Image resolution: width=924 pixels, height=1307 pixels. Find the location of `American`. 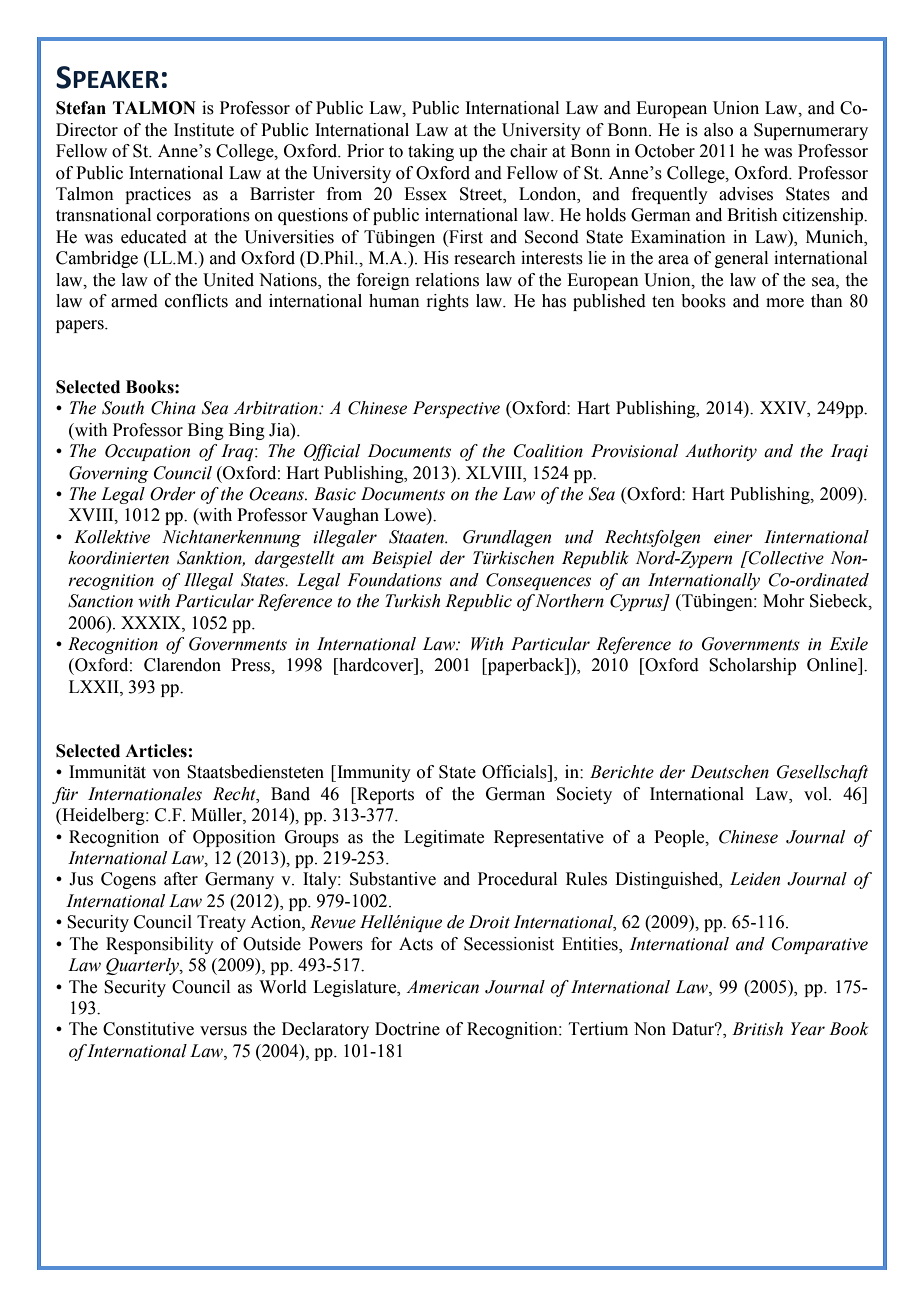

American is located at coordinates (442, 987).
